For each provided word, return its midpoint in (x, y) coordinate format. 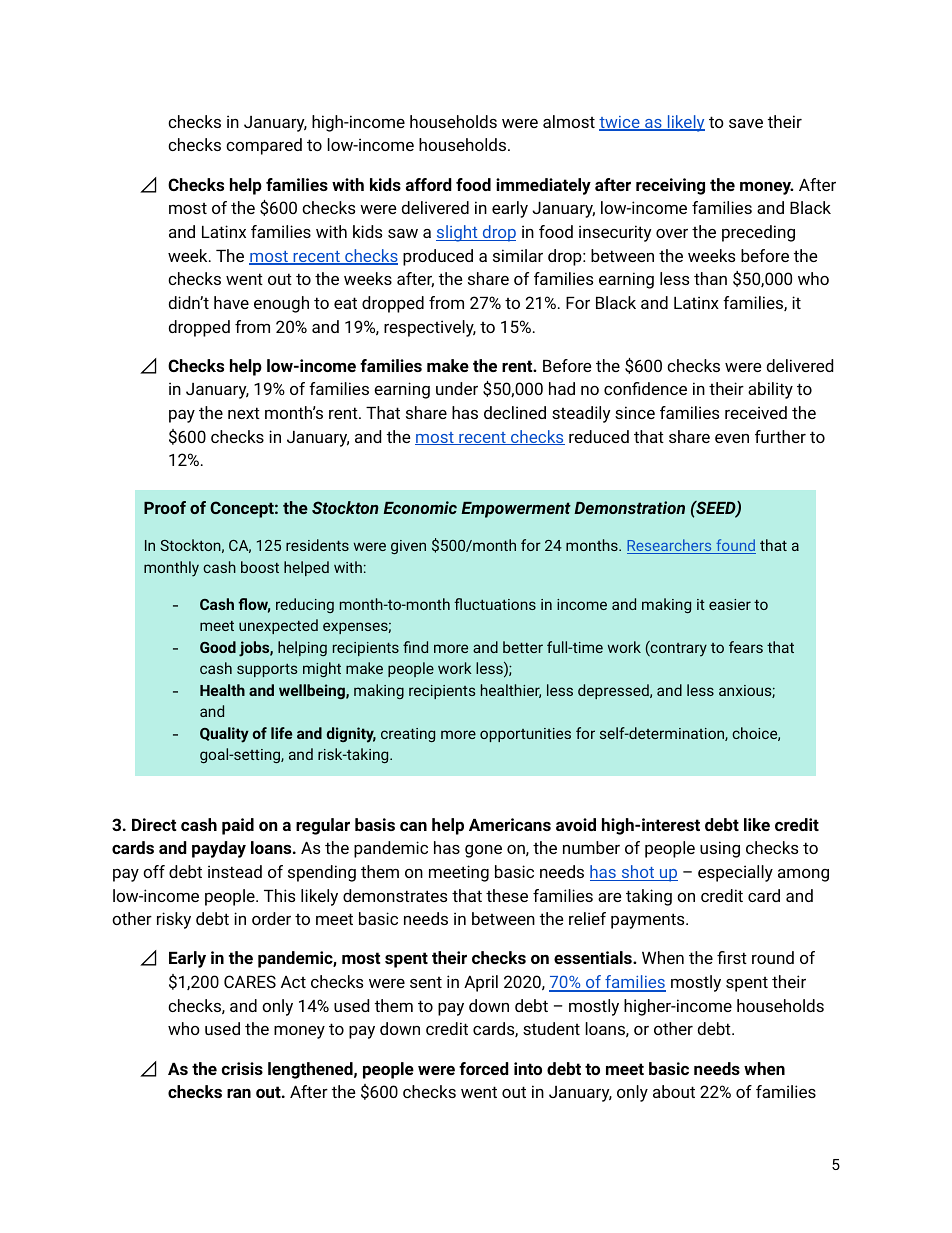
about (674, 1091)
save (746, 123)
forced (484, 1068)
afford (429, 184)
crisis (242, 1068)
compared (264, 146)
